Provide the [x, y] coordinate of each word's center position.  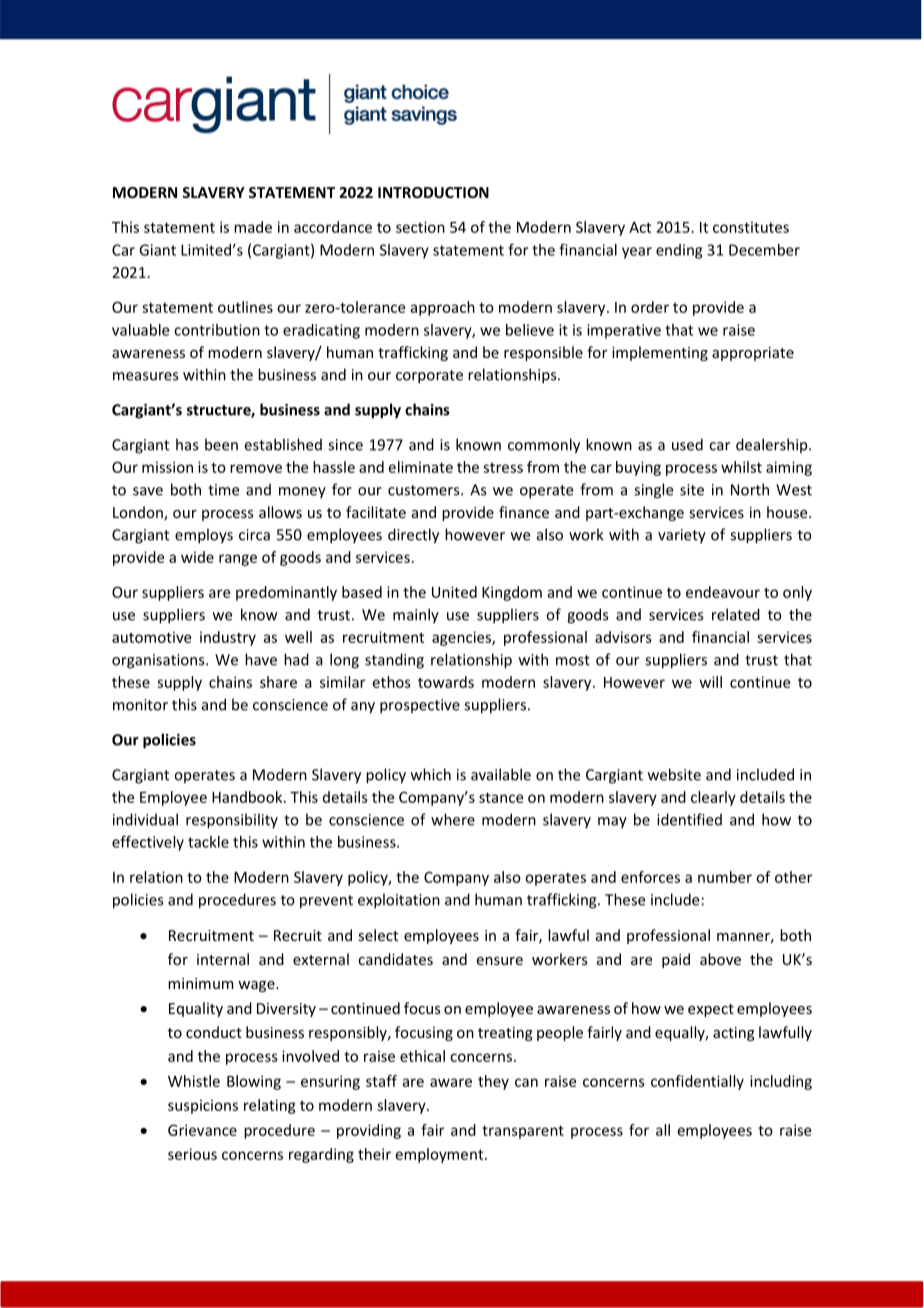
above [720, 959]
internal [223, 959]
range [238, 560]
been [221, 444]
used [687, 444]
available [501, 774]
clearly [713, 798]
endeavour [723, 592]
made [253, 227]
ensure [500, 961]
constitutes [751, 227]
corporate [429, 377]
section [420, 227]
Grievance [202, 1130]
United [454, 592]
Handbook [248, 797]
